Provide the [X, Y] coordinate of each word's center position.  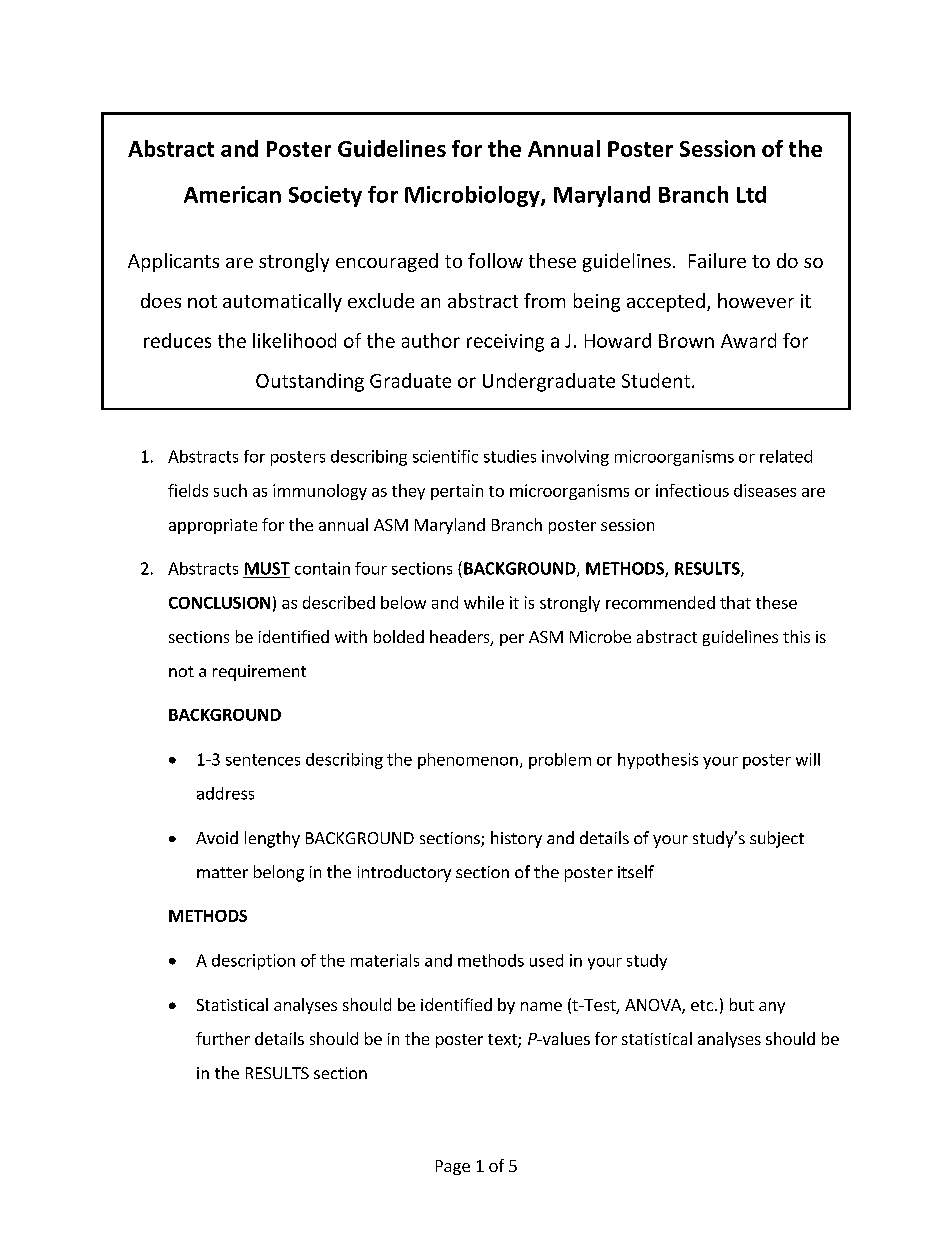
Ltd [751, 194]
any [772, 1008]
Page [453, 1167]
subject [777, 839]
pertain [457, 492]
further [223, 1038]
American [232, 194]
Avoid [217, 837]
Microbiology [473, 196]
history [516, 839]
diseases [765, 490]
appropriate [213, 526]
